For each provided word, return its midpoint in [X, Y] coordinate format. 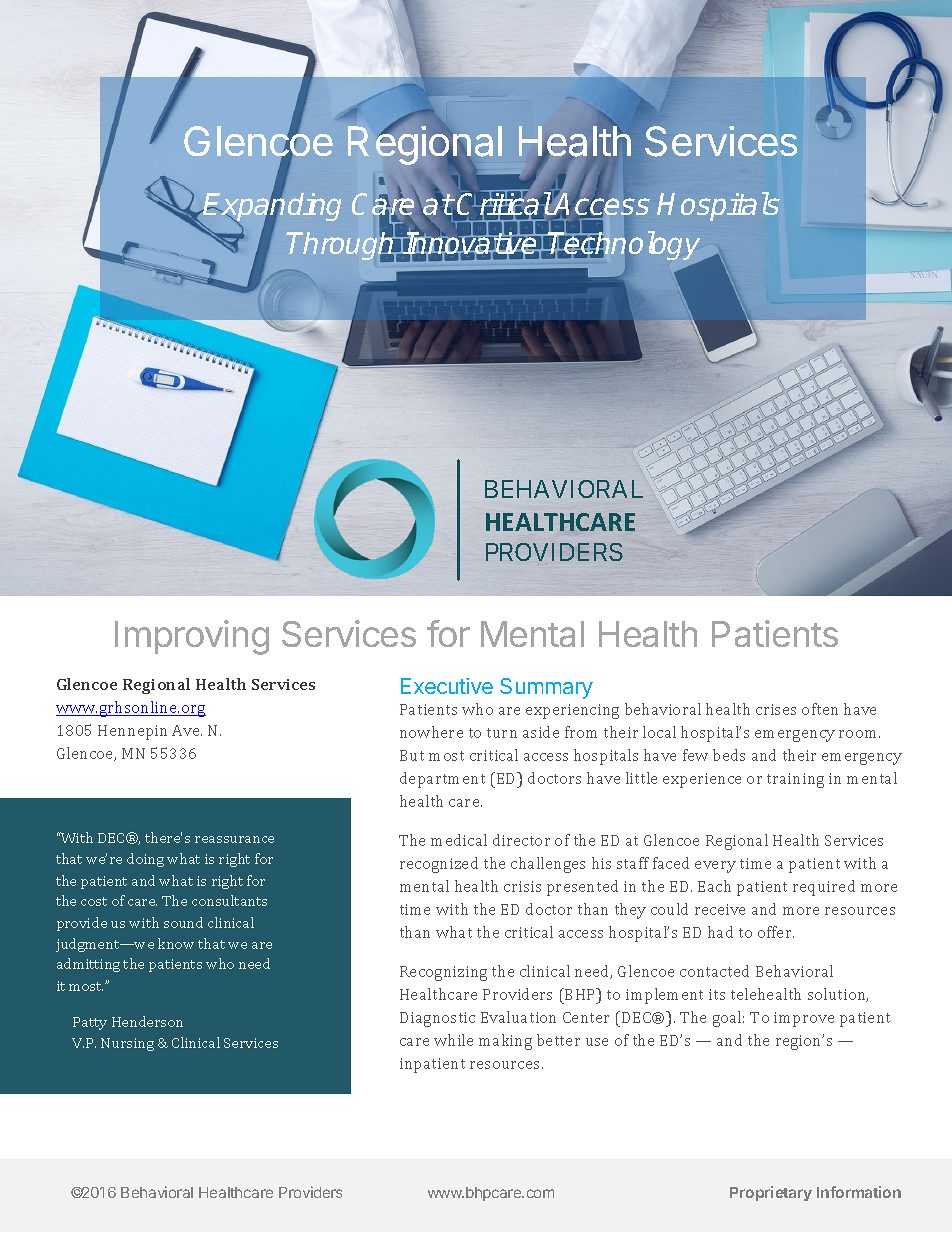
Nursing [127, 1044]
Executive [447, 686]
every [715, 867]
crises [776, 709]
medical [459, 840]
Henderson [147, 1021]
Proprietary [771, 1193]
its [717, 994]
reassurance [234, 839]
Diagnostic [437, 1019]
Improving [192, 637]
